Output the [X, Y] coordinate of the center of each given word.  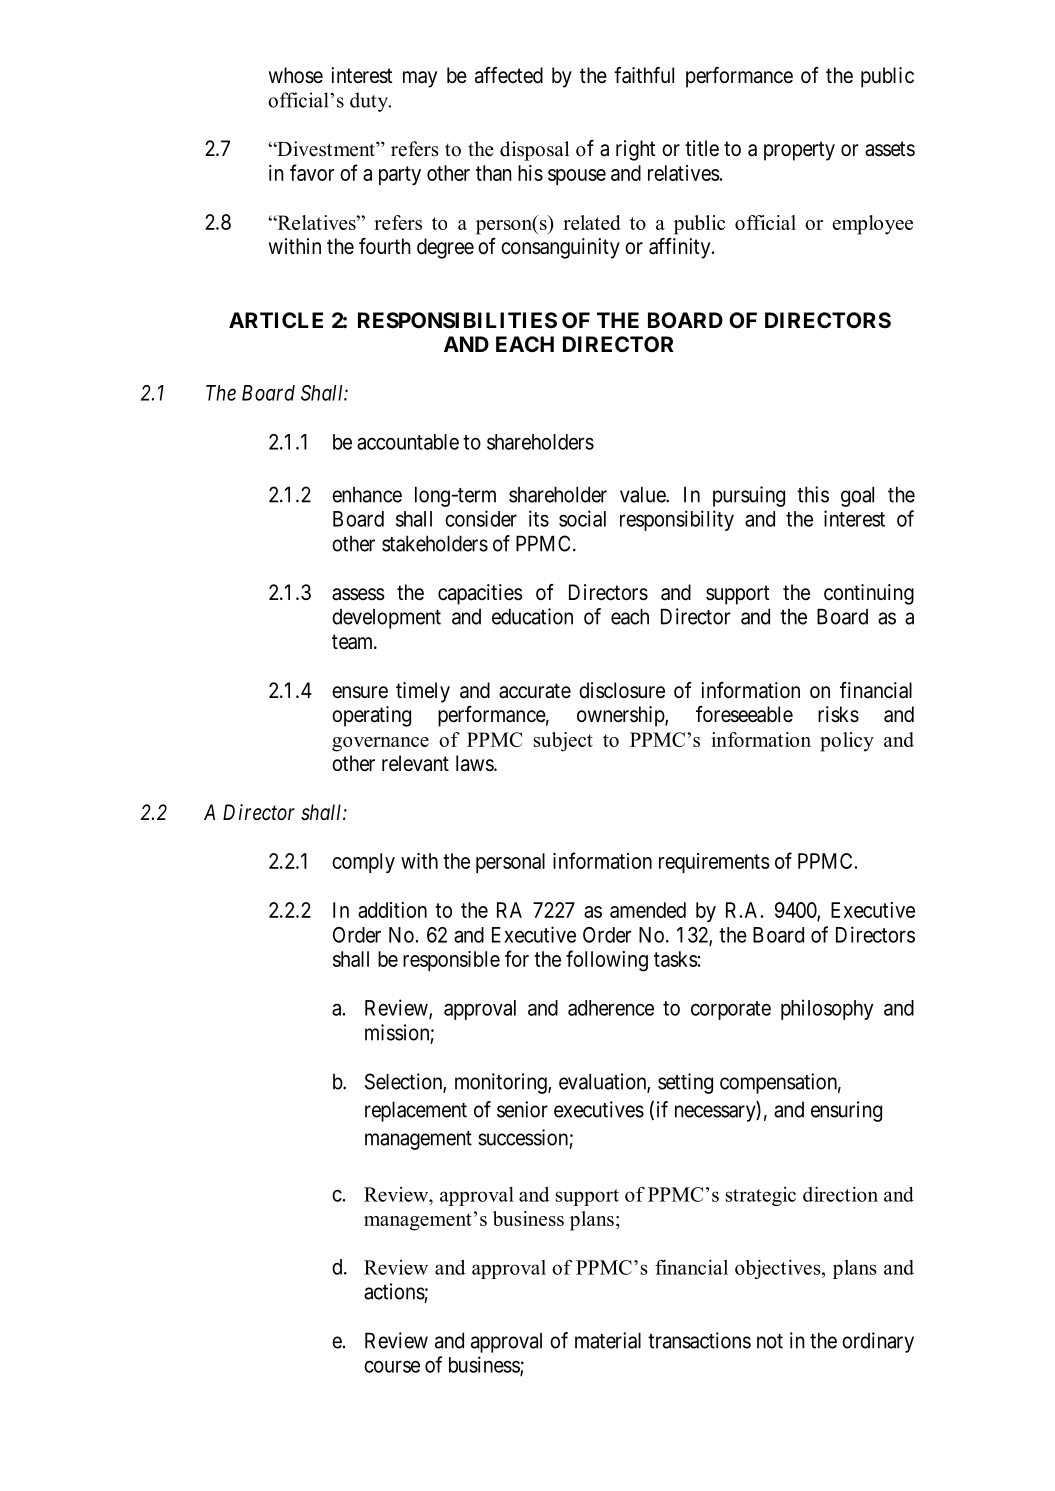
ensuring [846, 1111]
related [592, 222]
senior [522, 1109]
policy [847, 742]
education [532, 616]
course [392, 1366]
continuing [869, 594]
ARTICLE [276, 320]
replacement [416, 1111]
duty [370, 102]
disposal [534, 151]
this [813, 494]
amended [648, 910]
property [799, 151]
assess [358, 594]
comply [363, 863]
